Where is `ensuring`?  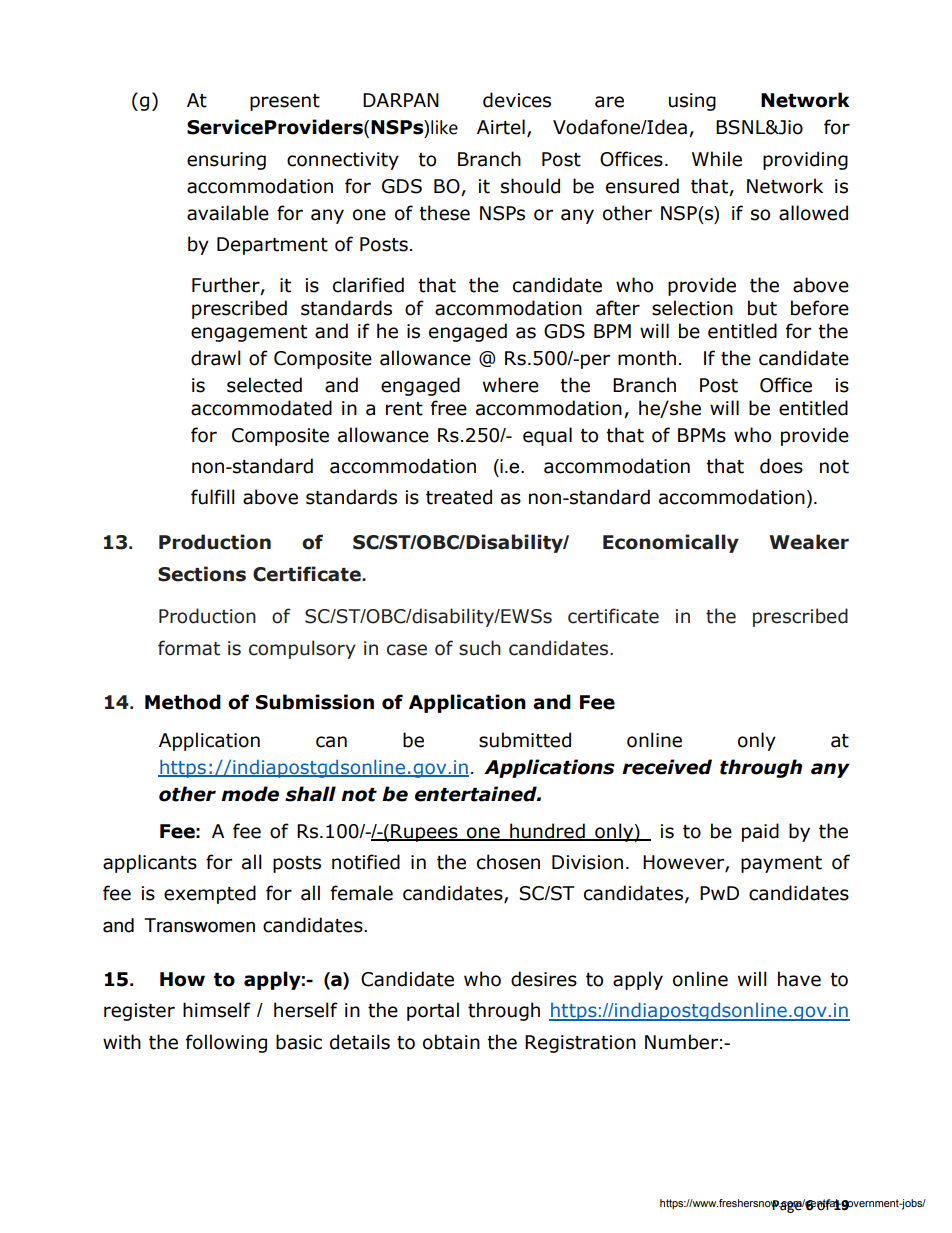 ensuring is located at coordinates (226, 161).
